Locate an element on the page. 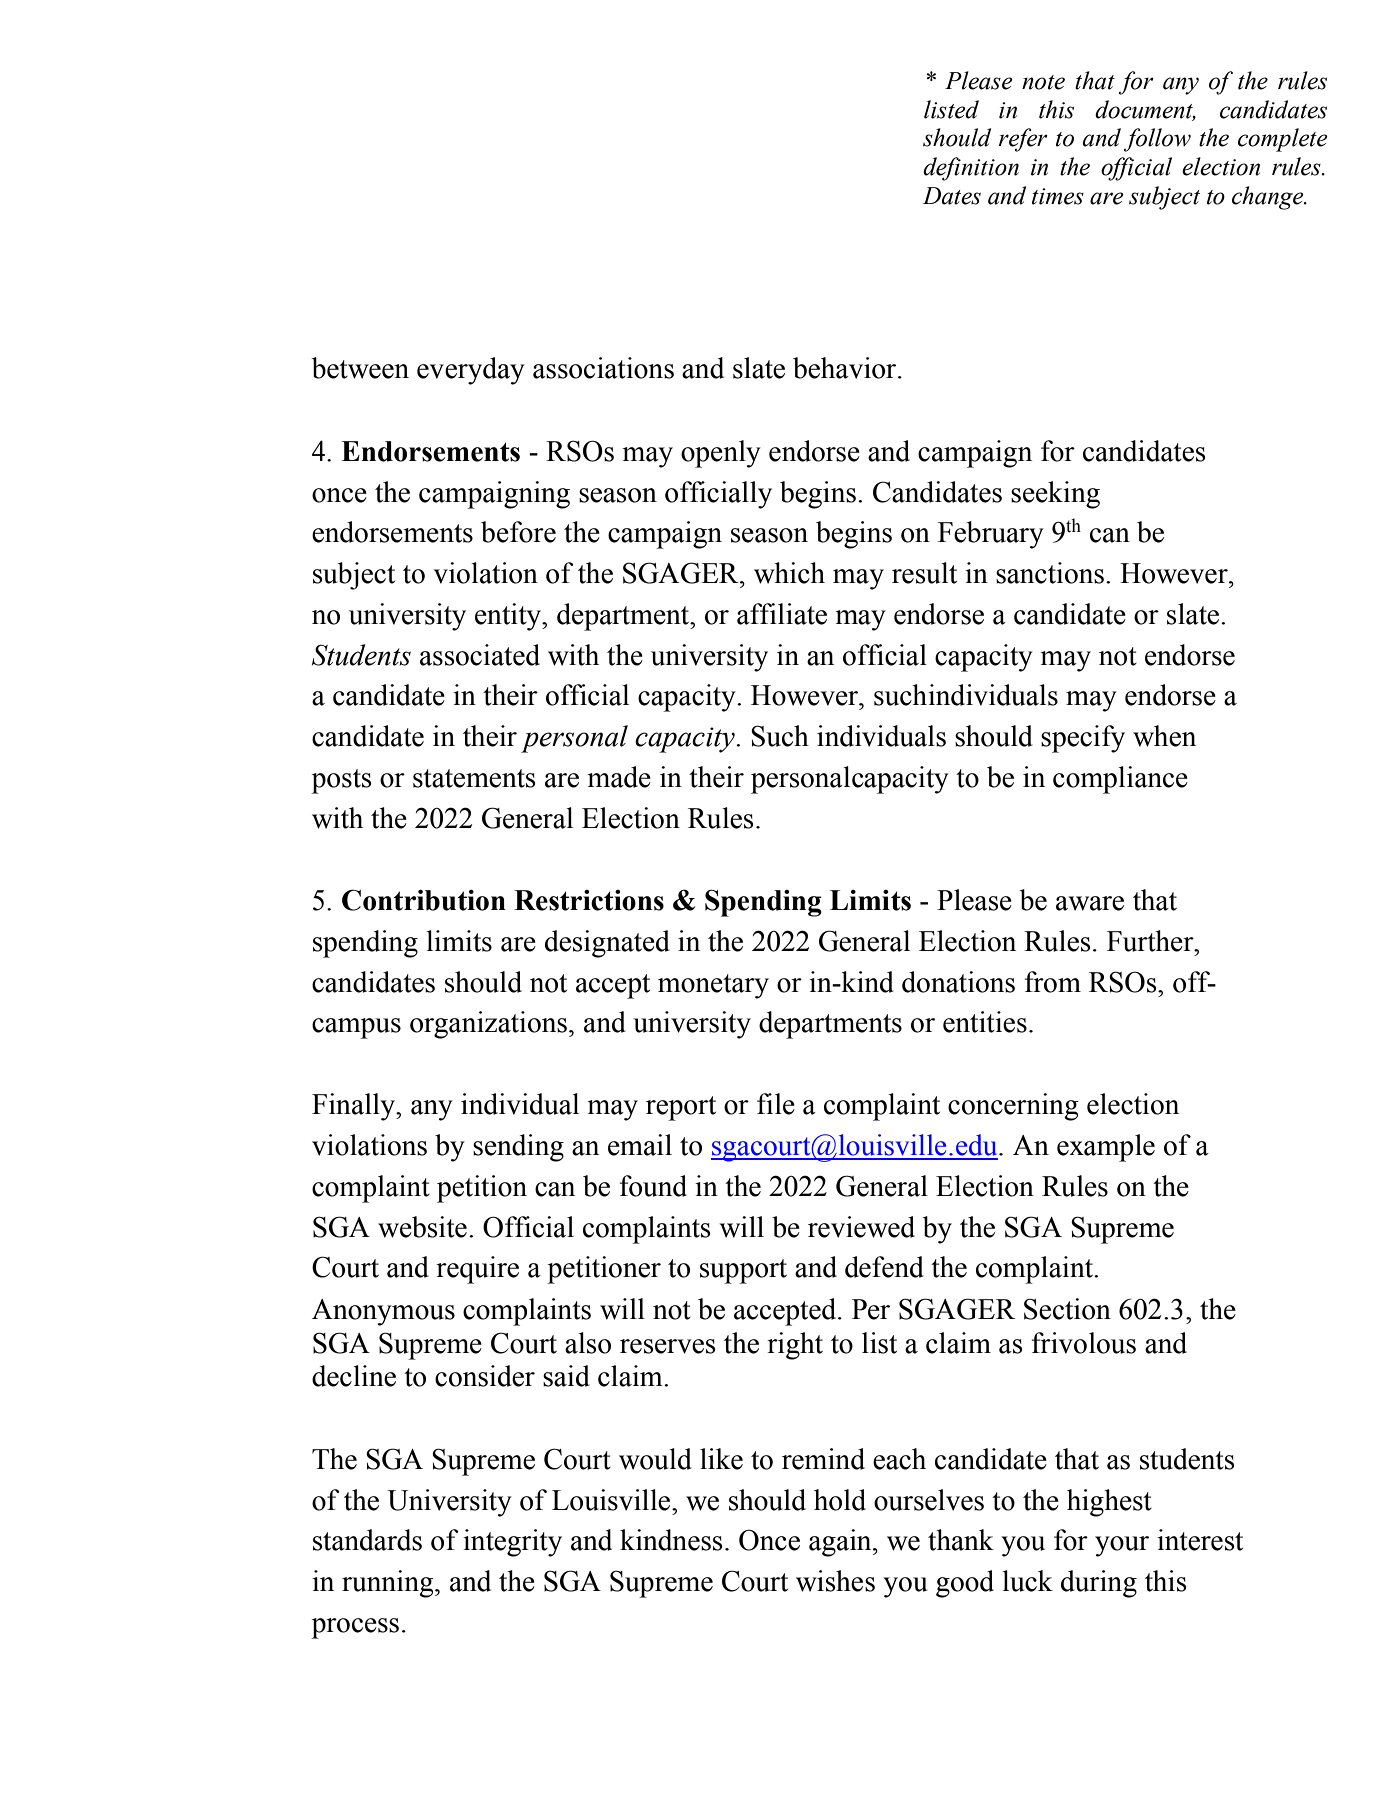  everyday is located at coordinates (471, 371).
